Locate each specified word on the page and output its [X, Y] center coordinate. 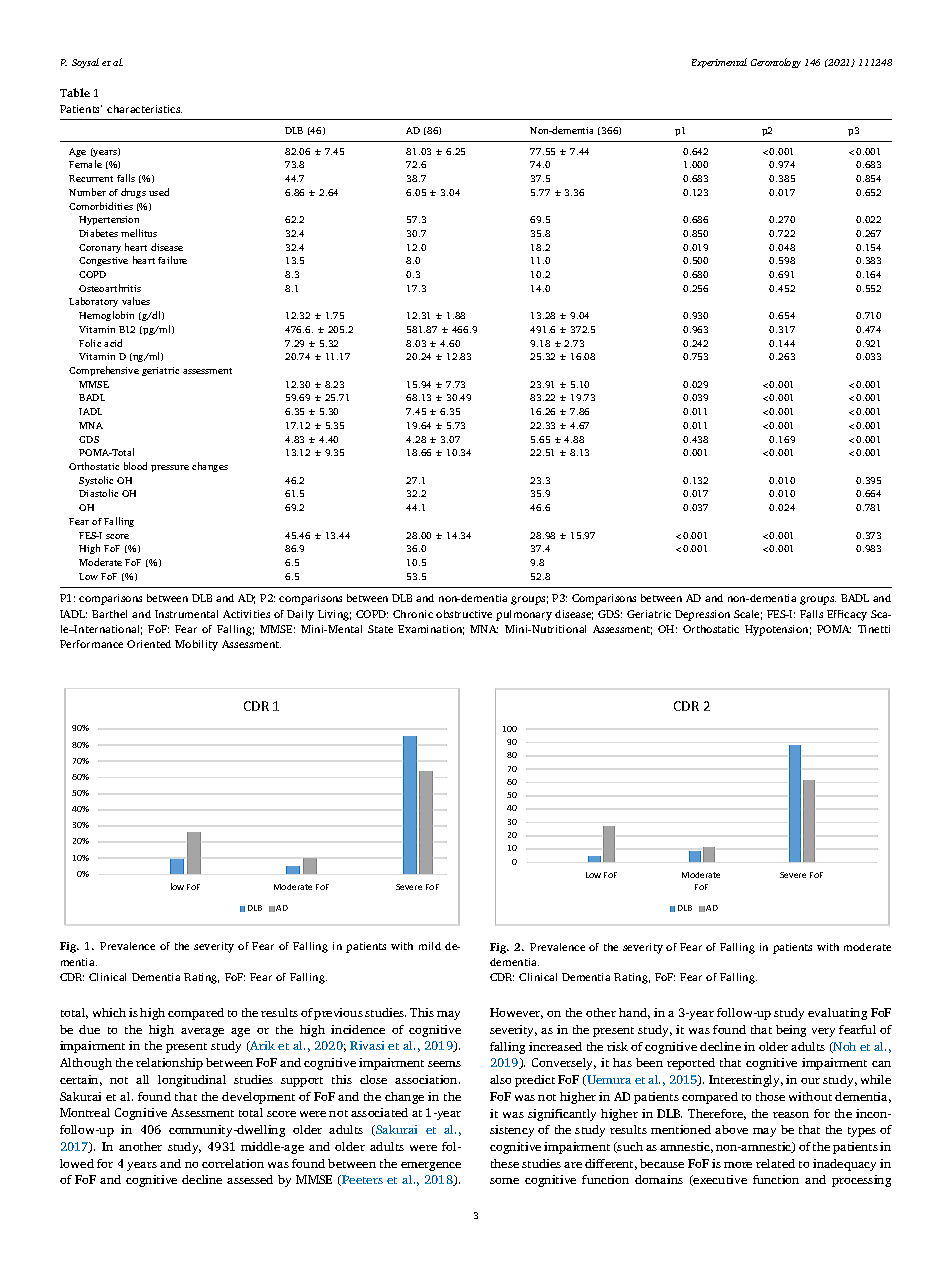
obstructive [464, 614]
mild [430, 946]
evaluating [837, 1014]
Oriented [149, 644]
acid [113, 343]
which [109, 1012]
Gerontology [776, 63]
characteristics [144, 109]
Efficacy [847, 615]
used [159, 192]
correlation [233, 1163]
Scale [748, 615]
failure [172, 260]
